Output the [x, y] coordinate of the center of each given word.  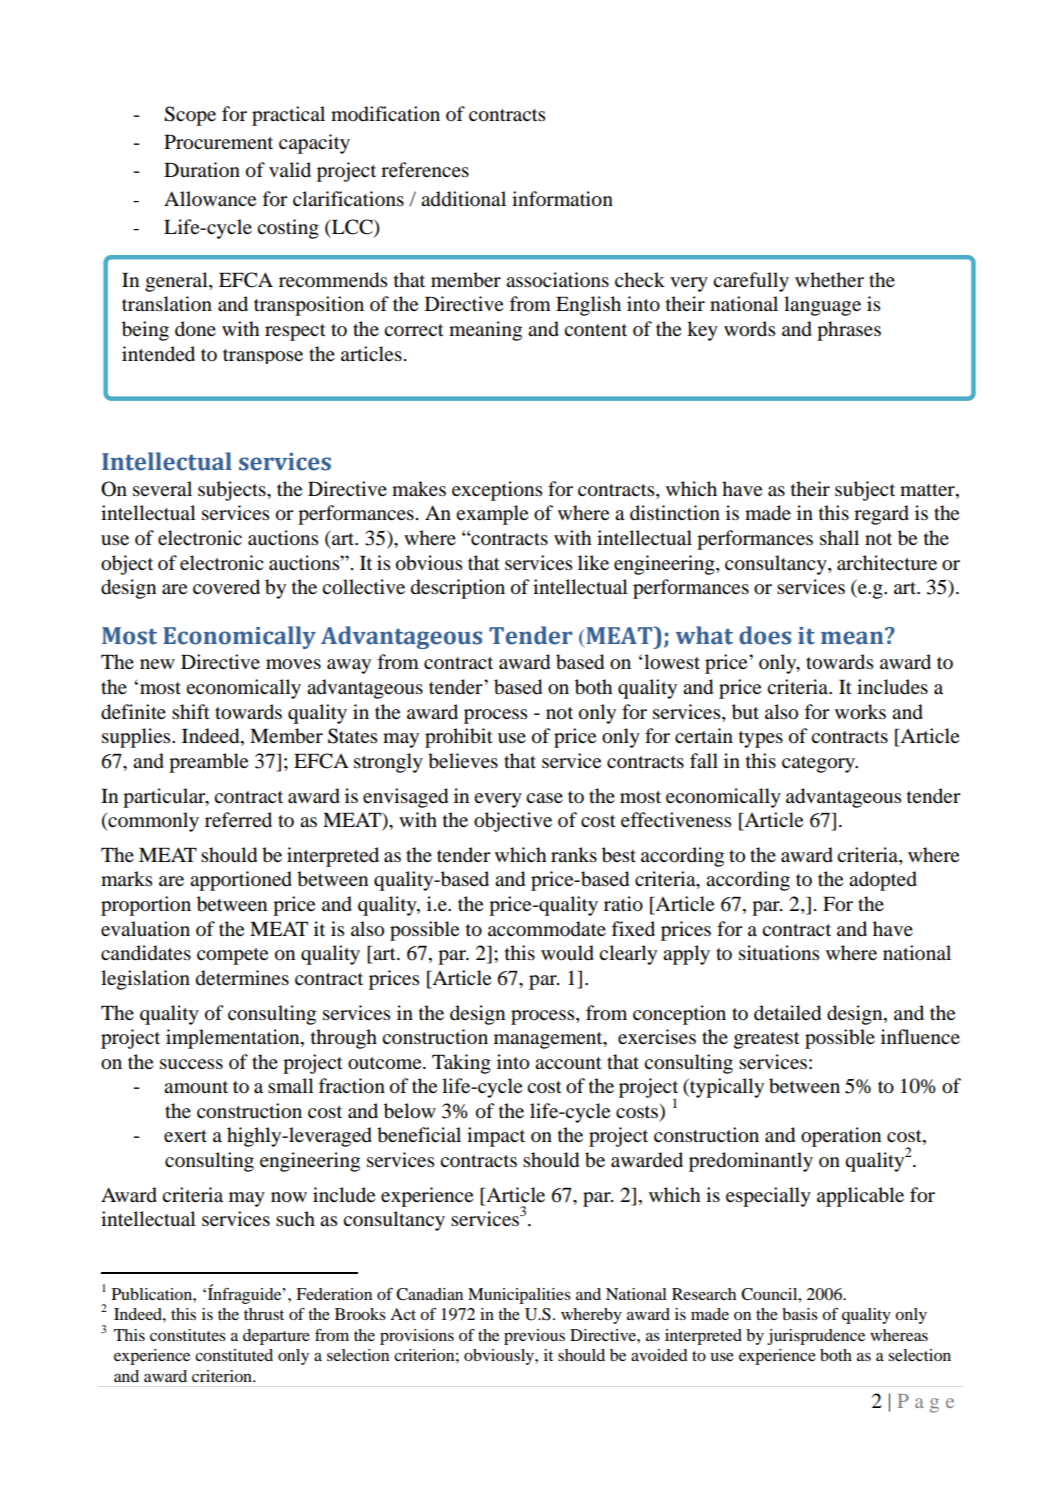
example [492, 515]
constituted [234, 1355]
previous [534, 1337]
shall [839, 537]
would [567, 953]
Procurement [218, 142]
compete [232, 956]
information [562, 199]
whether [829, 279]
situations [779, 953]
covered [226, 587]
